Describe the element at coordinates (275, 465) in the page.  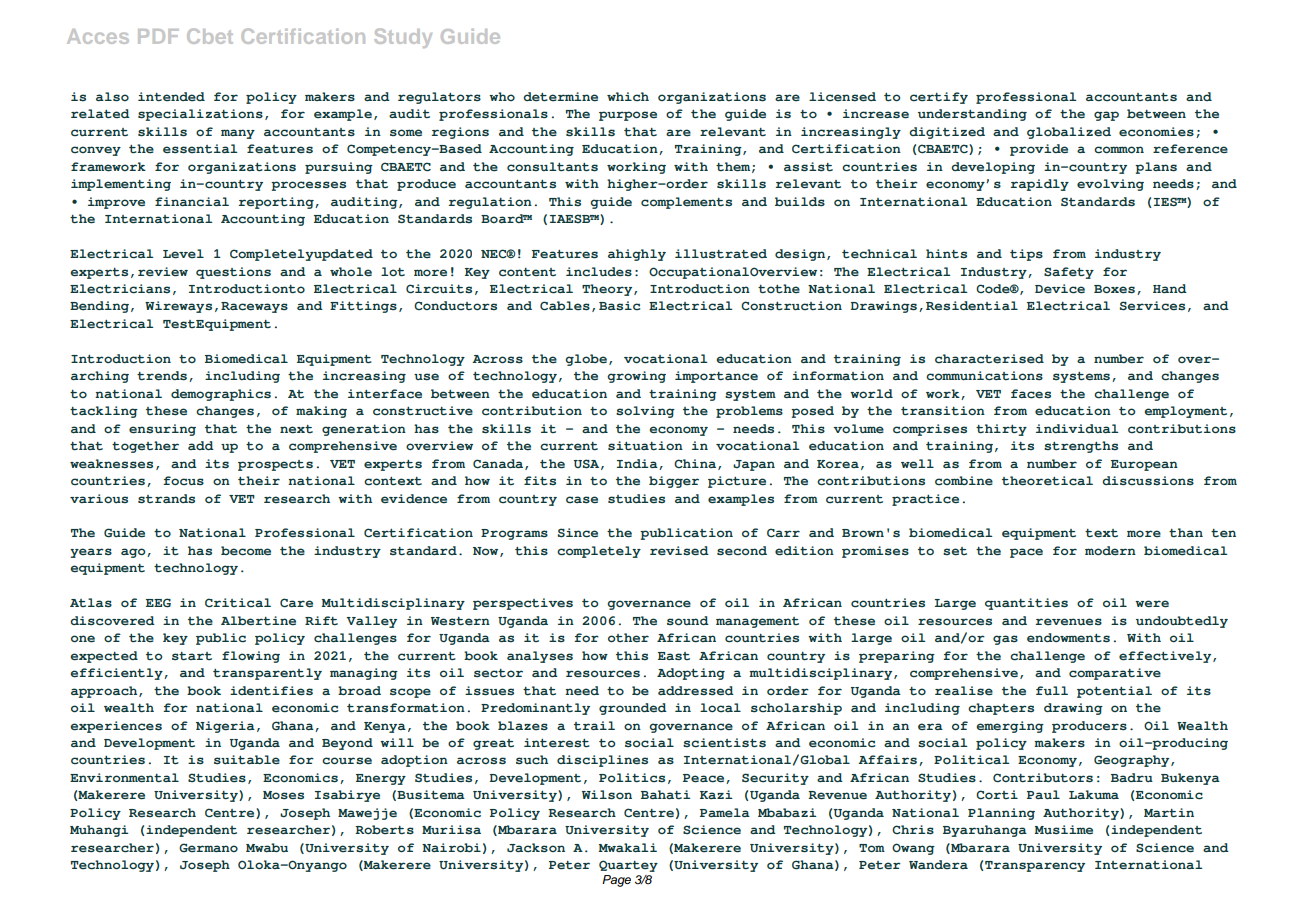
I see `prospects` at that location.
